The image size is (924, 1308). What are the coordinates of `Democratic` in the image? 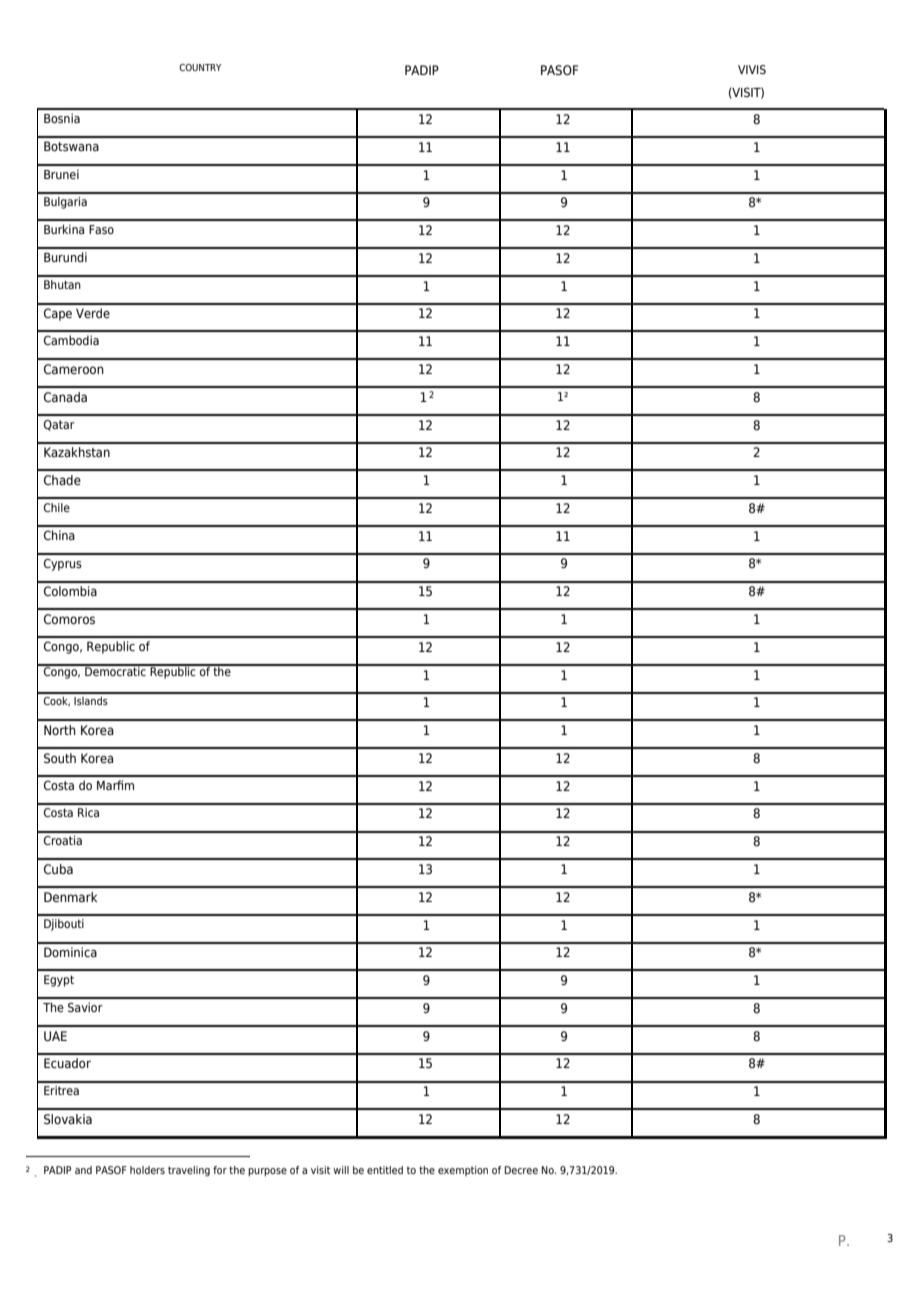 It's located at (115, 670).
